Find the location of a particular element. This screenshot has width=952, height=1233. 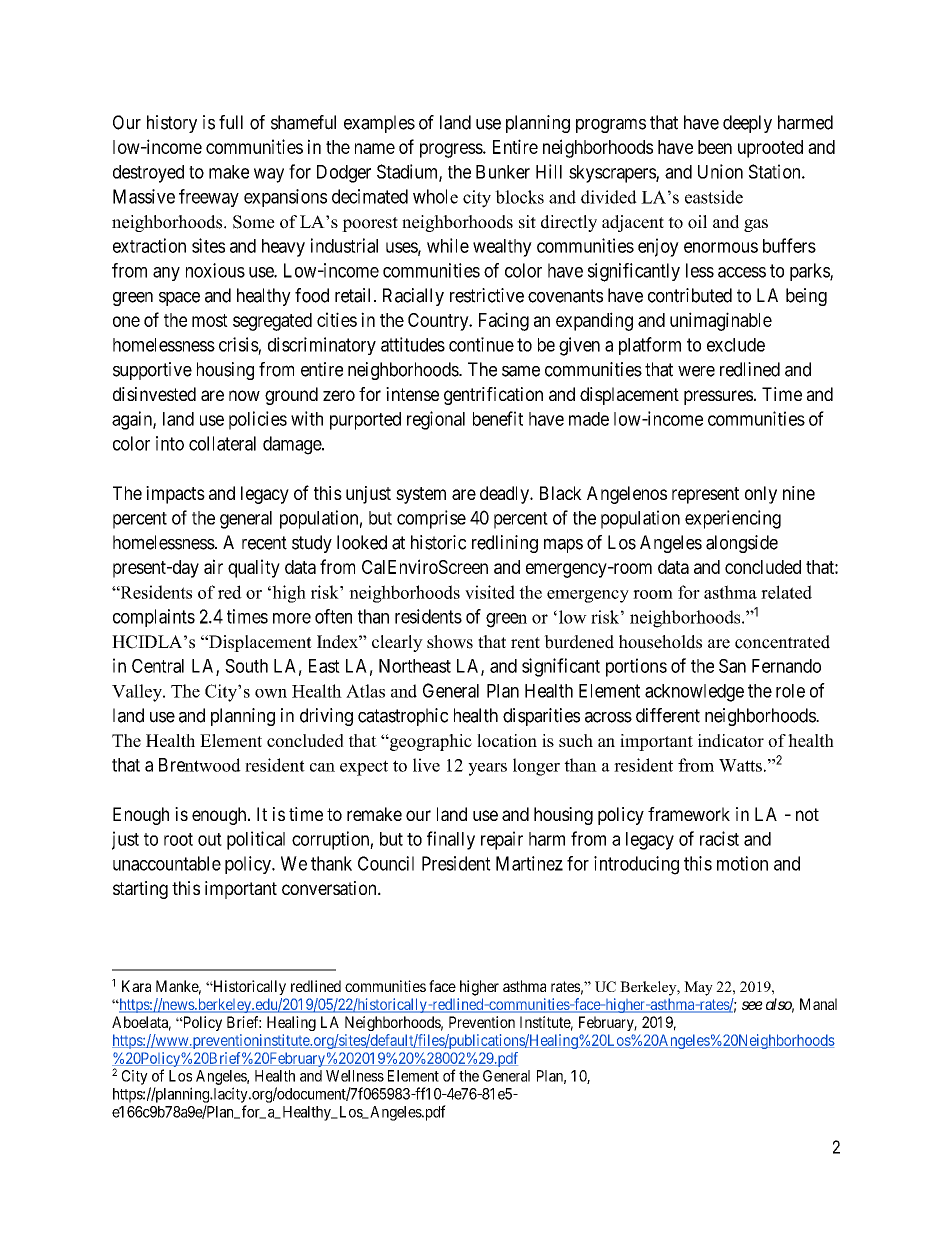

years is located at coordinates (487, 769).
